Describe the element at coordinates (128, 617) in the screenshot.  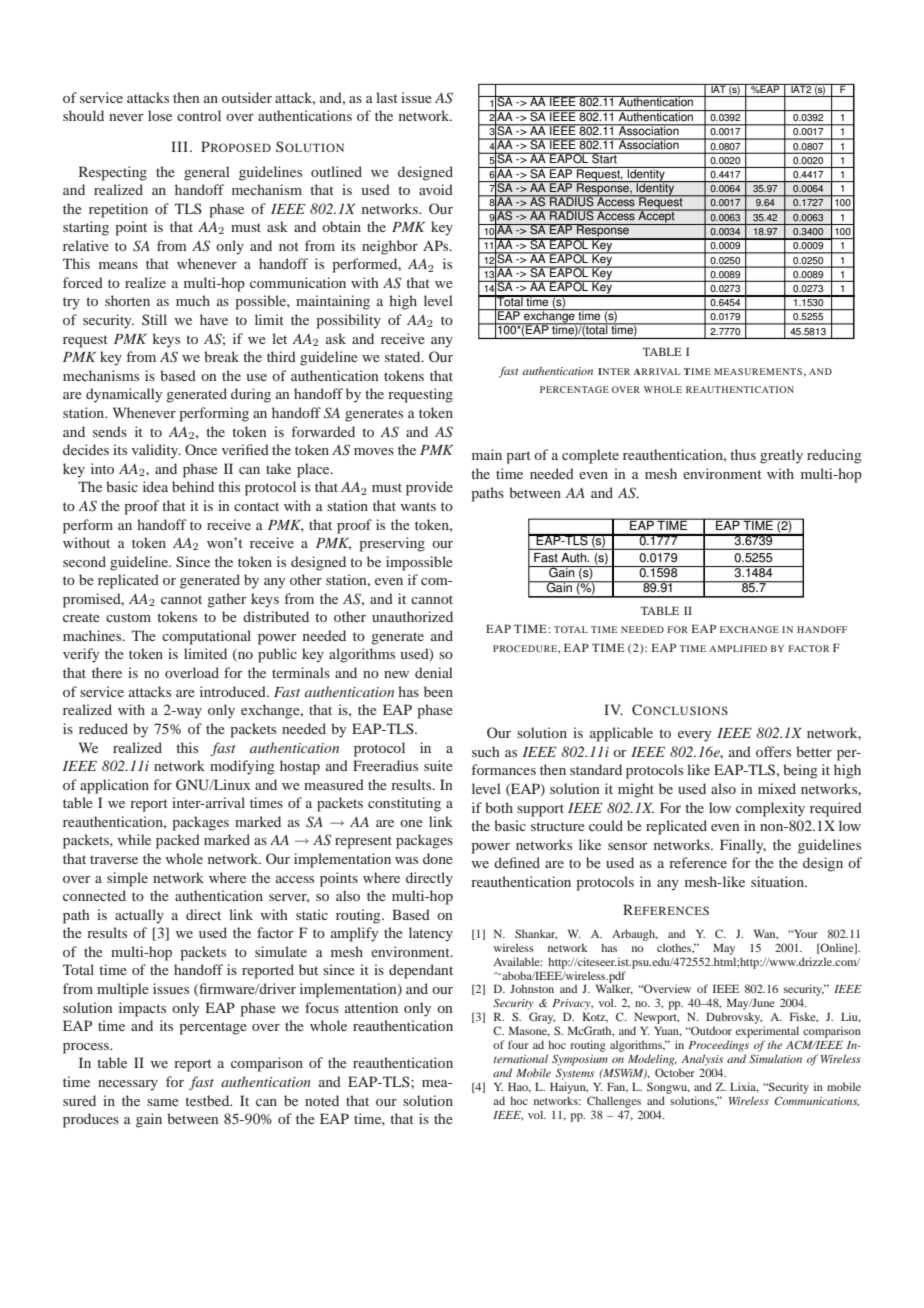
I see `custom` at that location.
